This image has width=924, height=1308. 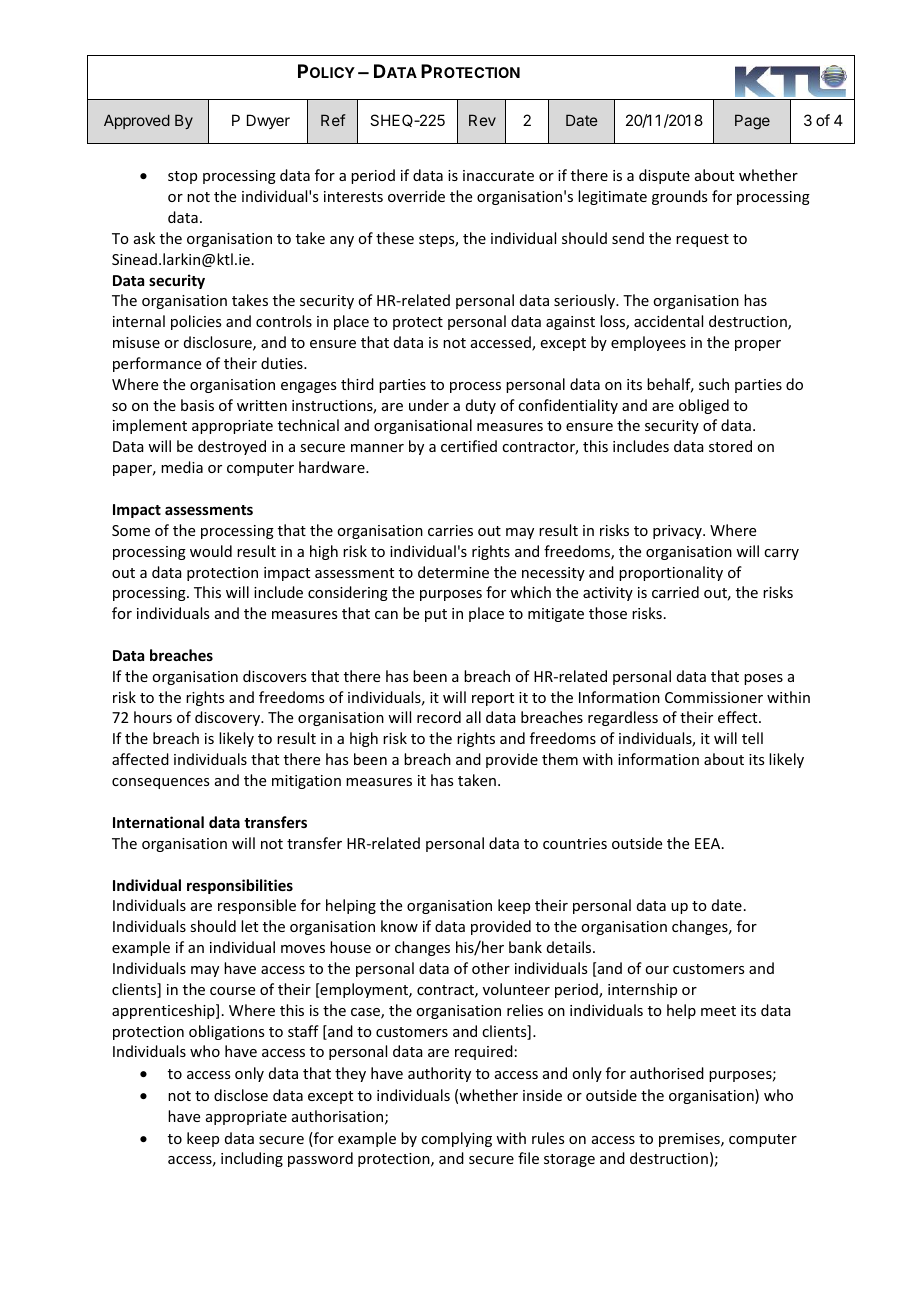 I want to click on disclose, so click(x=241, y=1095).
